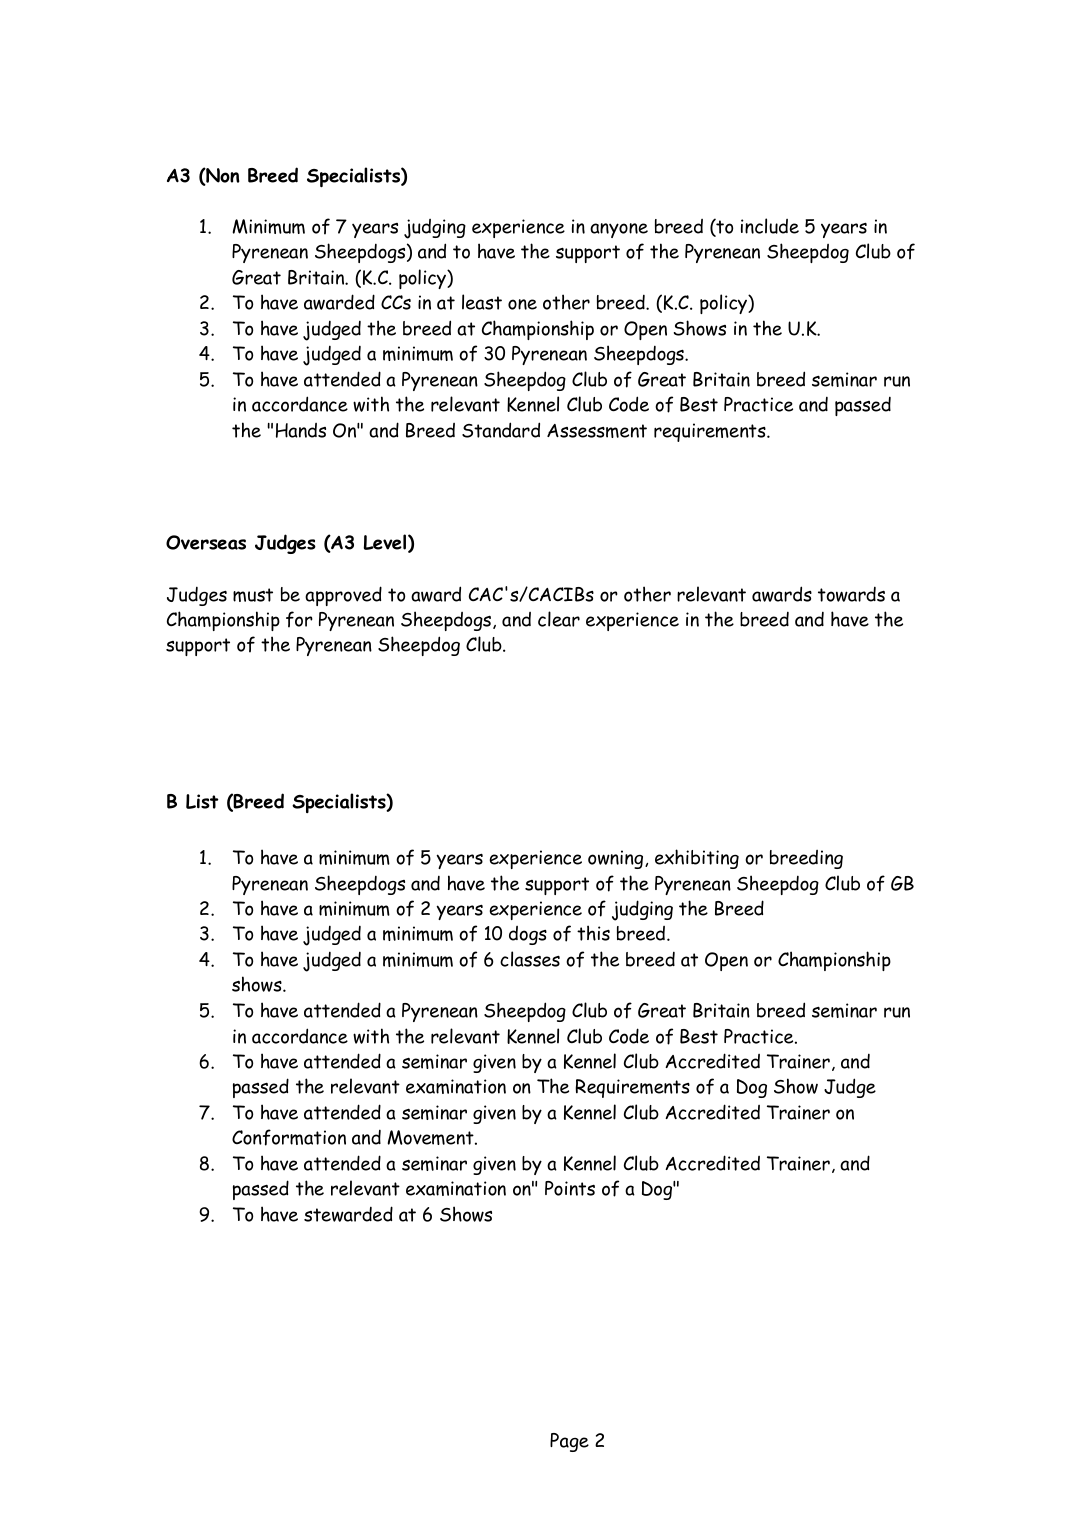 The height and width of the page is (1538, 1087). What do you see at coordinates (343, 596) in the page?
I see `approved` at bounding box center [343, 596].
